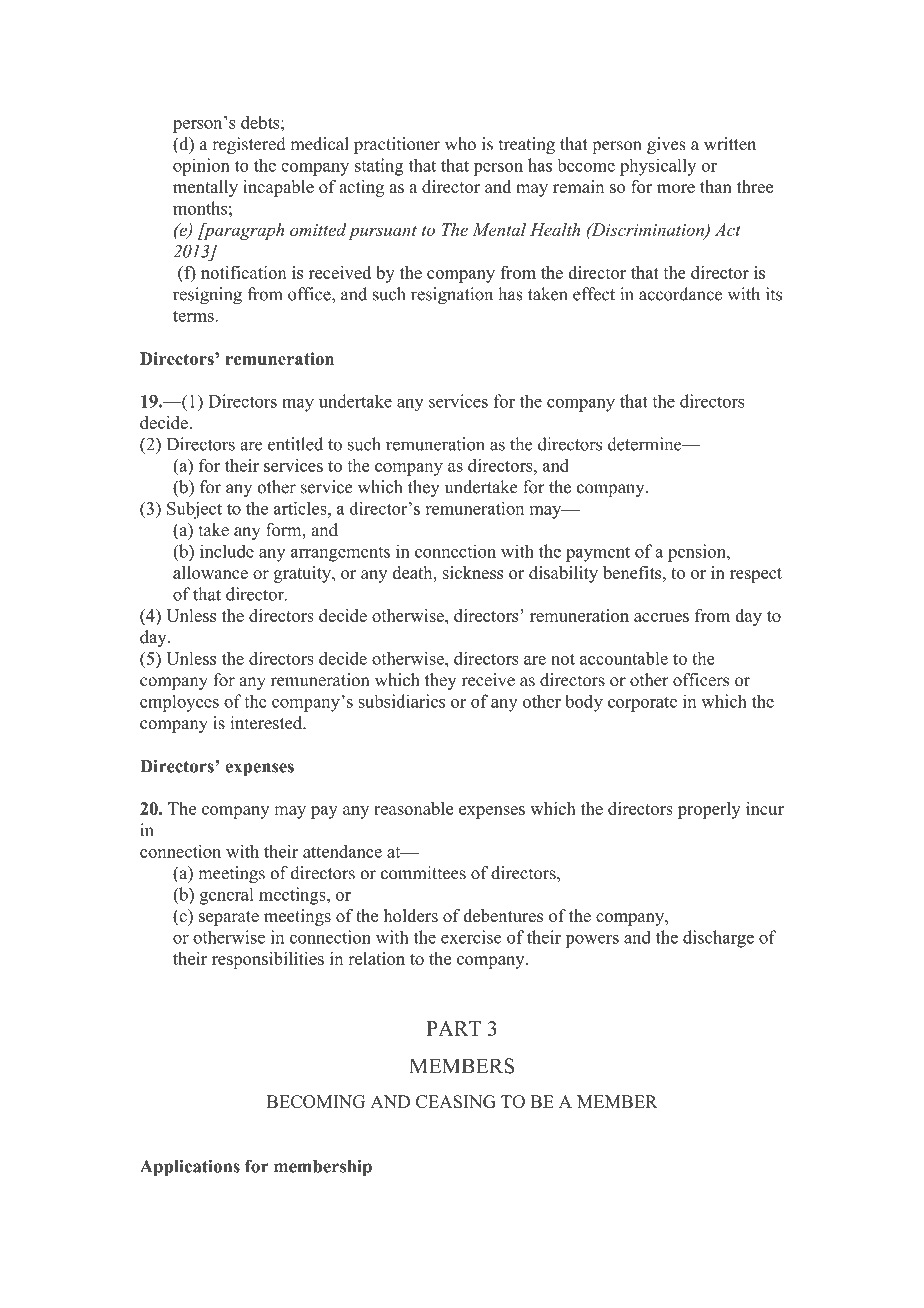  Describe the element at coordinates (661, 617) in the screenshot. I see `accrues` at that location.
